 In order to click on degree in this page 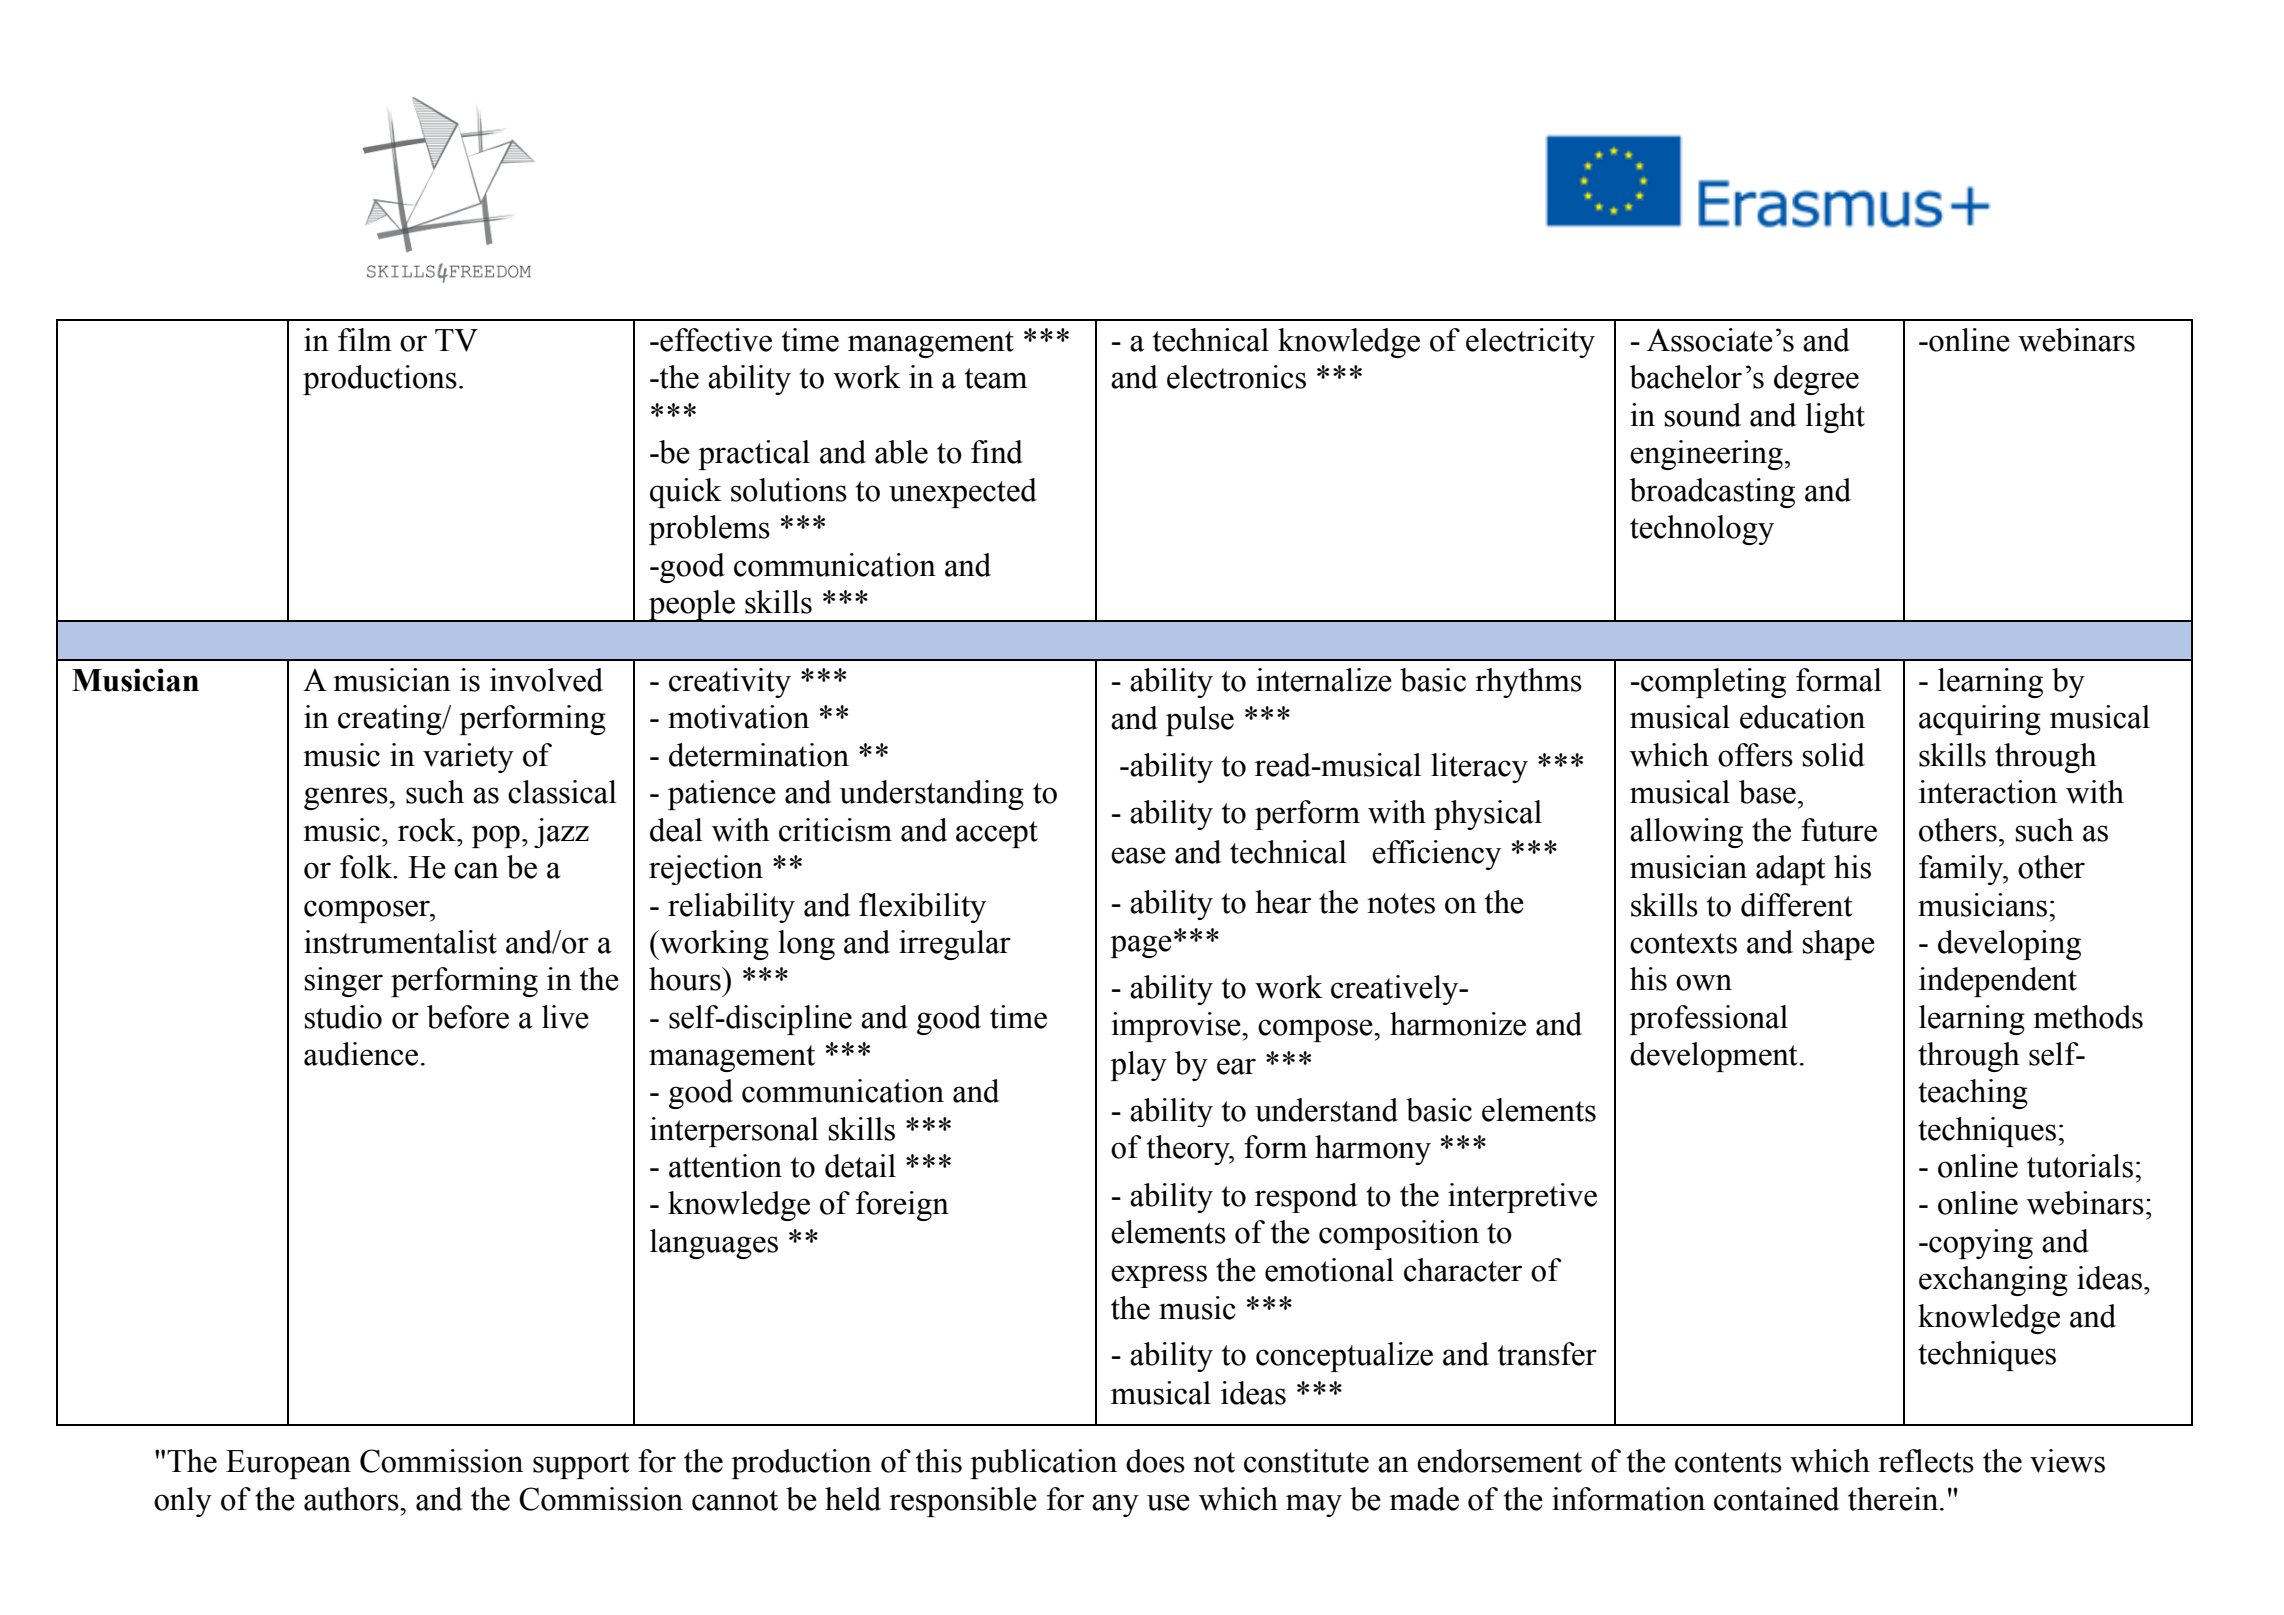, I will do `click(1816, 380)`.
